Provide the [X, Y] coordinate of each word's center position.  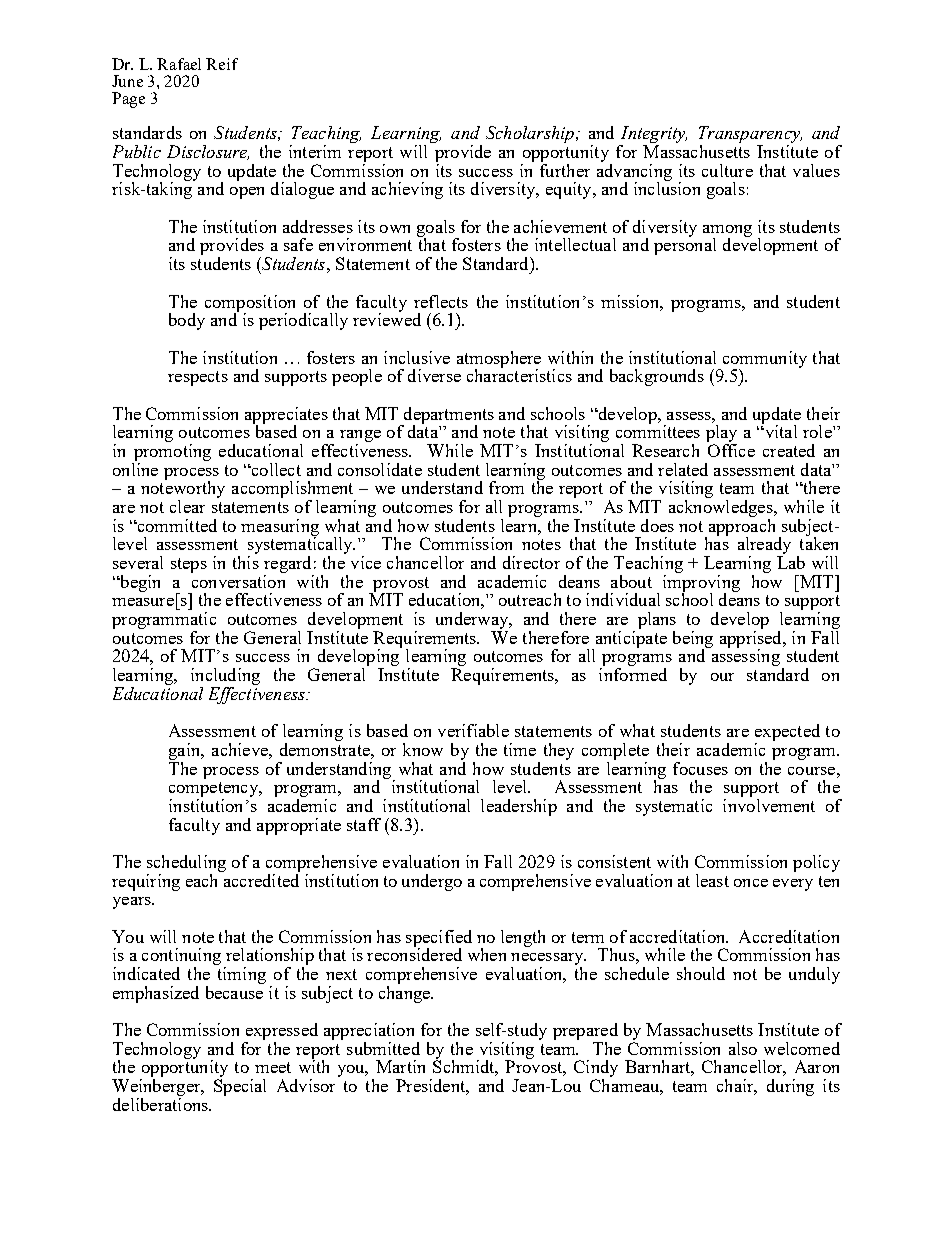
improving [701, 583]
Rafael [179, 64]
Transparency [750, 136]
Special [240, 1087]
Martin [400, 1066]
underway [473, 622]
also [743, 1048]
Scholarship [531, 134]
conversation [238, 580]
